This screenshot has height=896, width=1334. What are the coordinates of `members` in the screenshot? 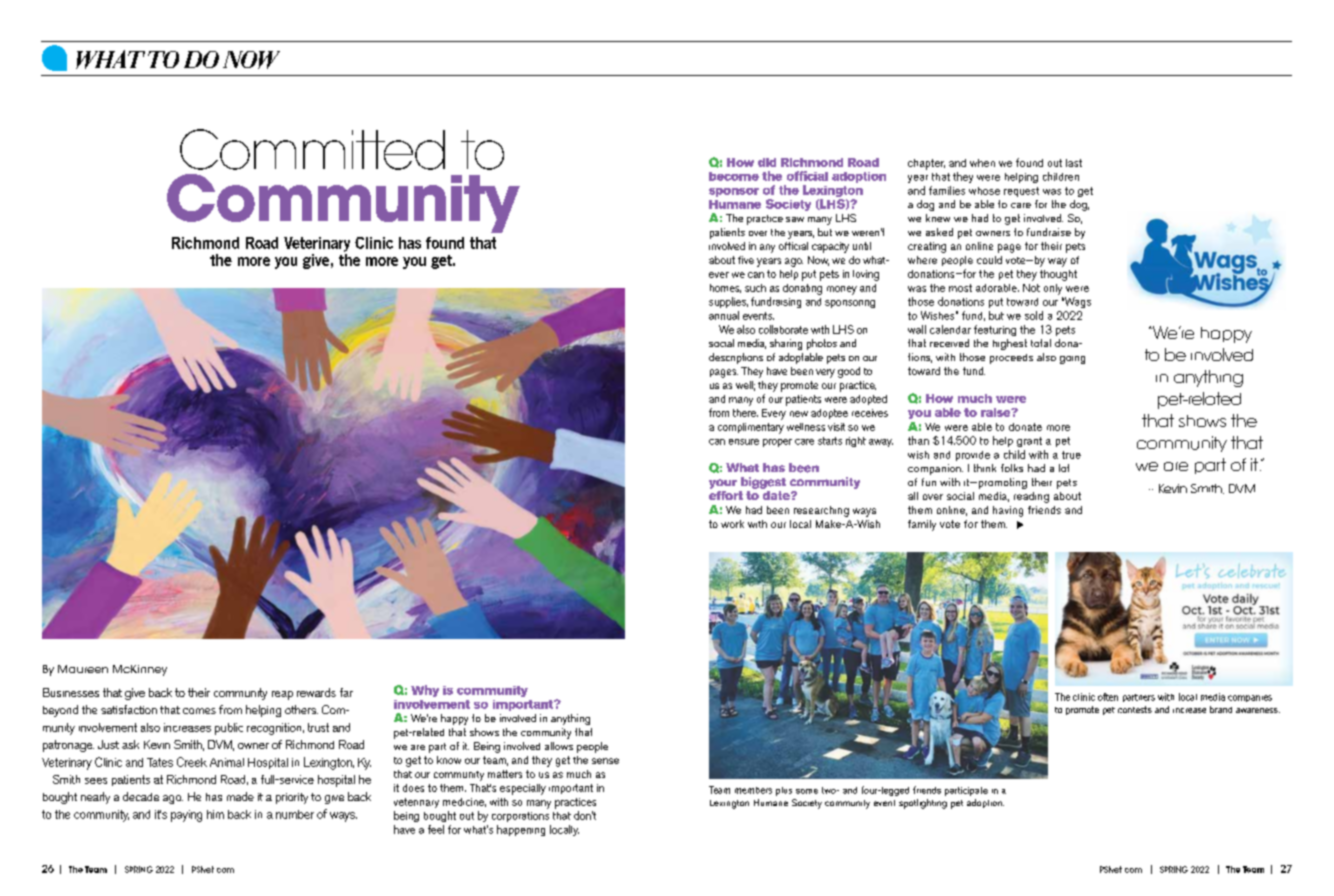 It's located at (753, 790).
